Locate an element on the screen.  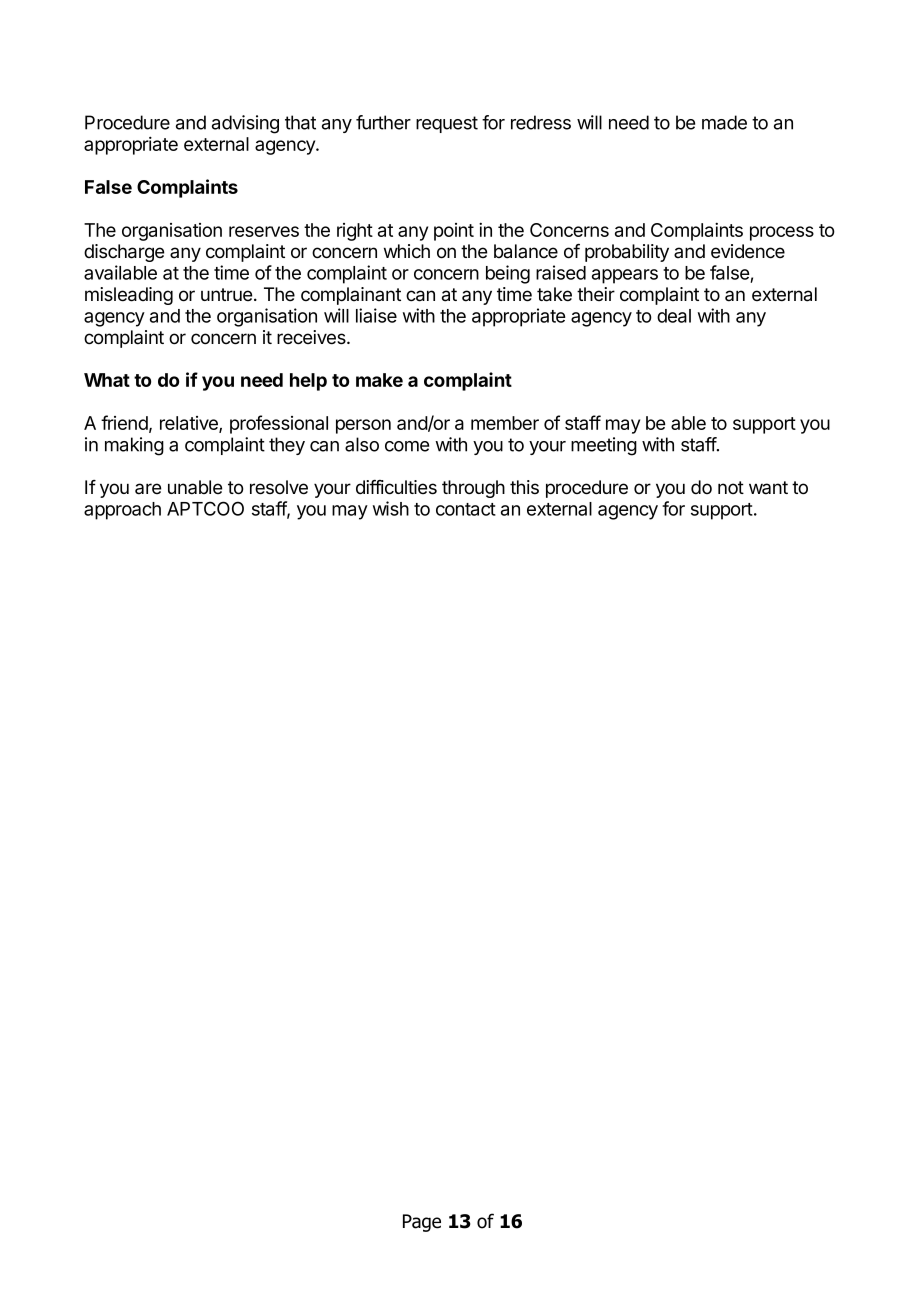
Page is located at coordinates (422, 1223).
